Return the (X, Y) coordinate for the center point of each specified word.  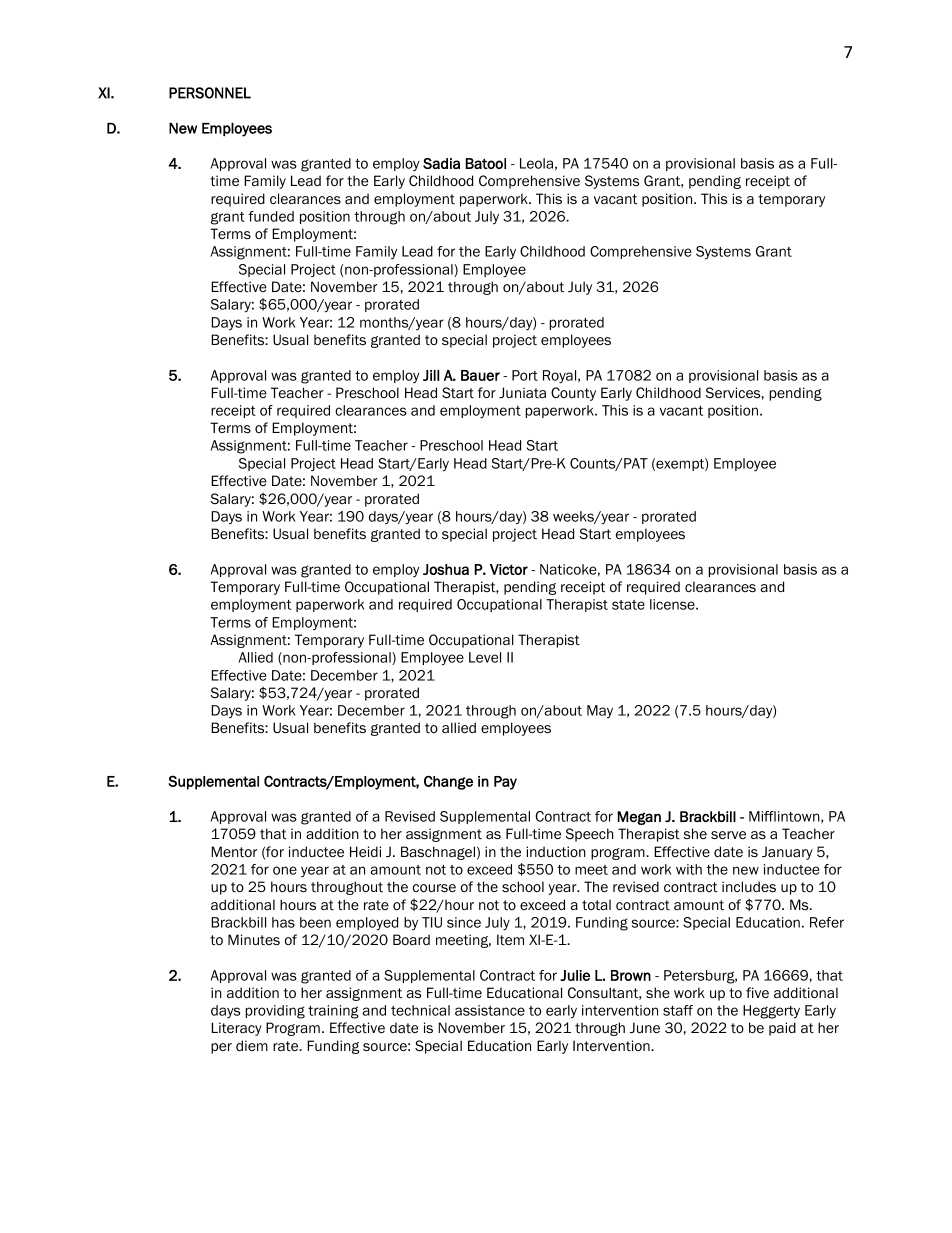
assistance (490, 1010)
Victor (509, 569)
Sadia (441, 163)
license (673, 604)
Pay (505, 783)
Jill (431, 375)
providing (275, 1012)
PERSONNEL (210, 93)
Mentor (234, 851)
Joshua (446, 569)
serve (728, 835)
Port (525, 375)
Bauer (480, 375)
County (573, 394)
